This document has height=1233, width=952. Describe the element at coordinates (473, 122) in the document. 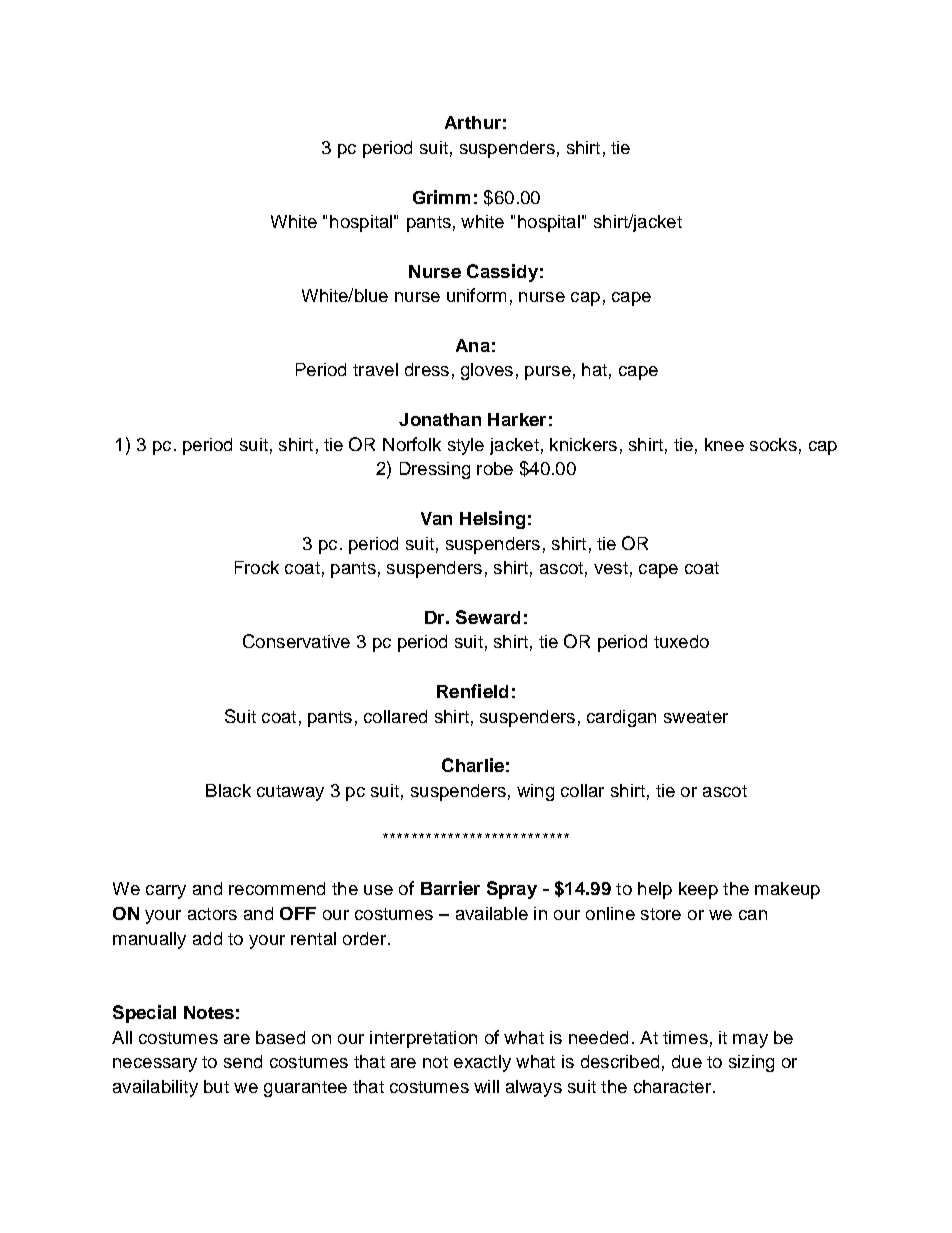

I see `Arthur` at that location.
